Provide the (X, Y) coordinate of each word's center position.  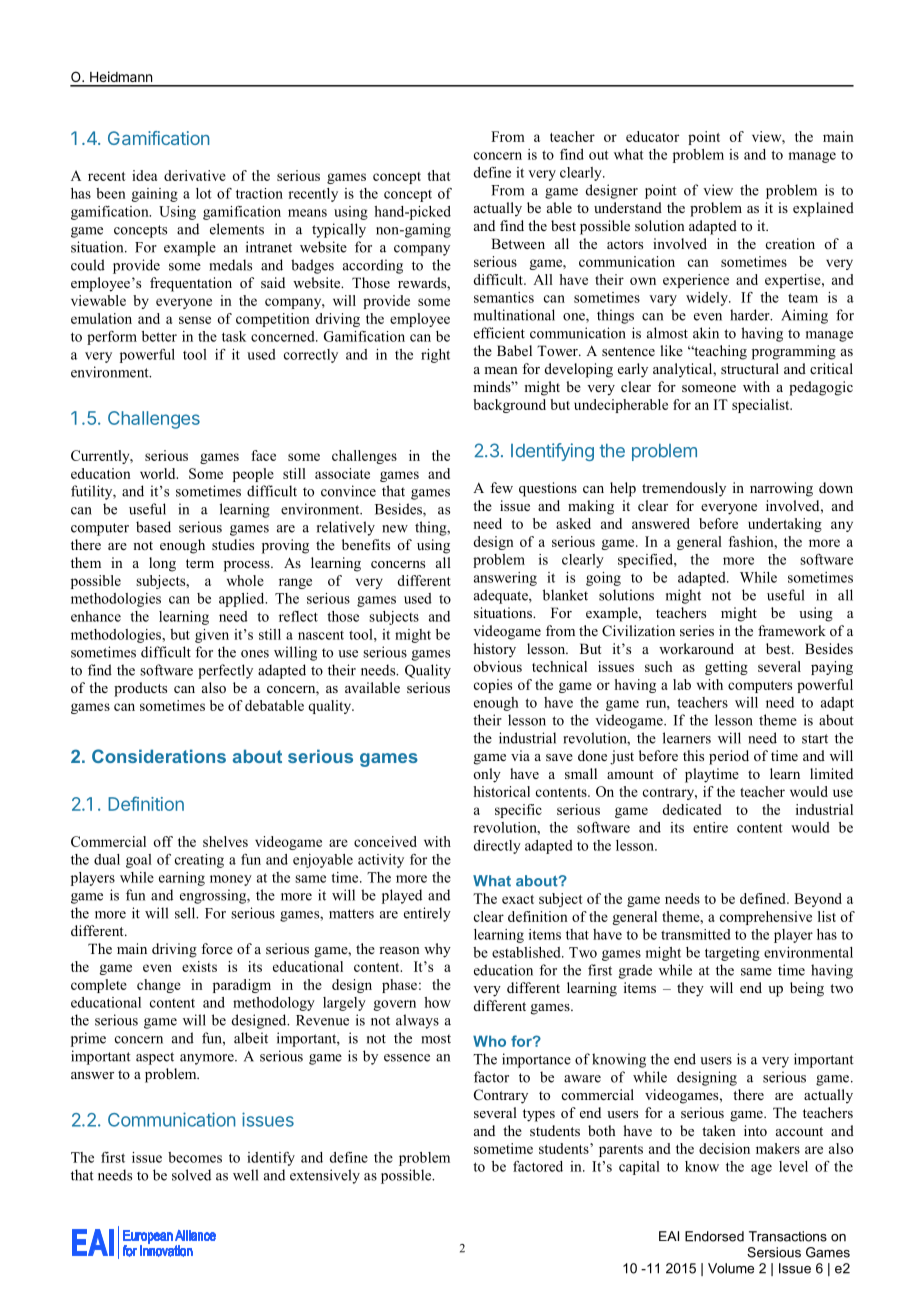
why (437, 950)
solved (191, 1175)
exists (199, 966)
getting (726, 668)
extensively (325, 1176)
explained (823, 209)
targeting (732, 954)
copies (493, 686)
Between (518, 243)
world (159, 473)
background (509, 406)
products (140, 689)
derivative (195, 175)
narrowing (781, 489)
